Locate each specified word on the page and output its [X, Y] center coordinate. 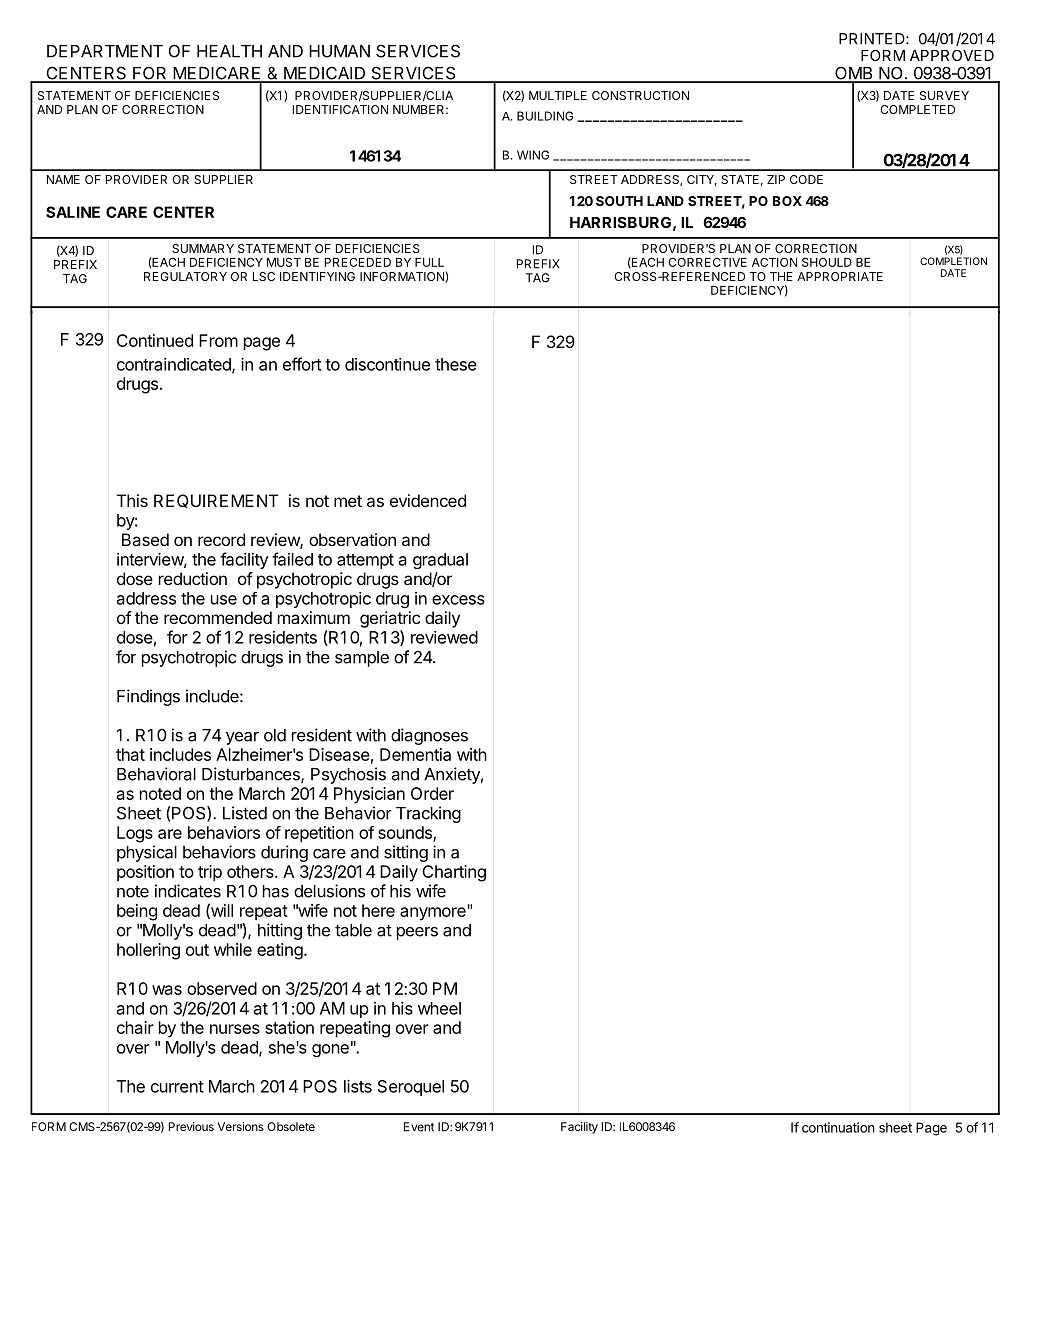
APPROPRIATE [840, 276]
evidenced [428, 500]
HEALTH [229, 51]
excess [458, 600]
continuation [838, 1127]
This [132, 500]
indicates [188, 891]
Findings [148, 697]
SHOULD [827, 262]
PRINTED [873, 39]
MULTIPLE [558, 95]
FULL [429, 262]
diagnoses [429, 736]
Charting [454, 873]
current [177, 1087]
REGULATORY [185, 276]
